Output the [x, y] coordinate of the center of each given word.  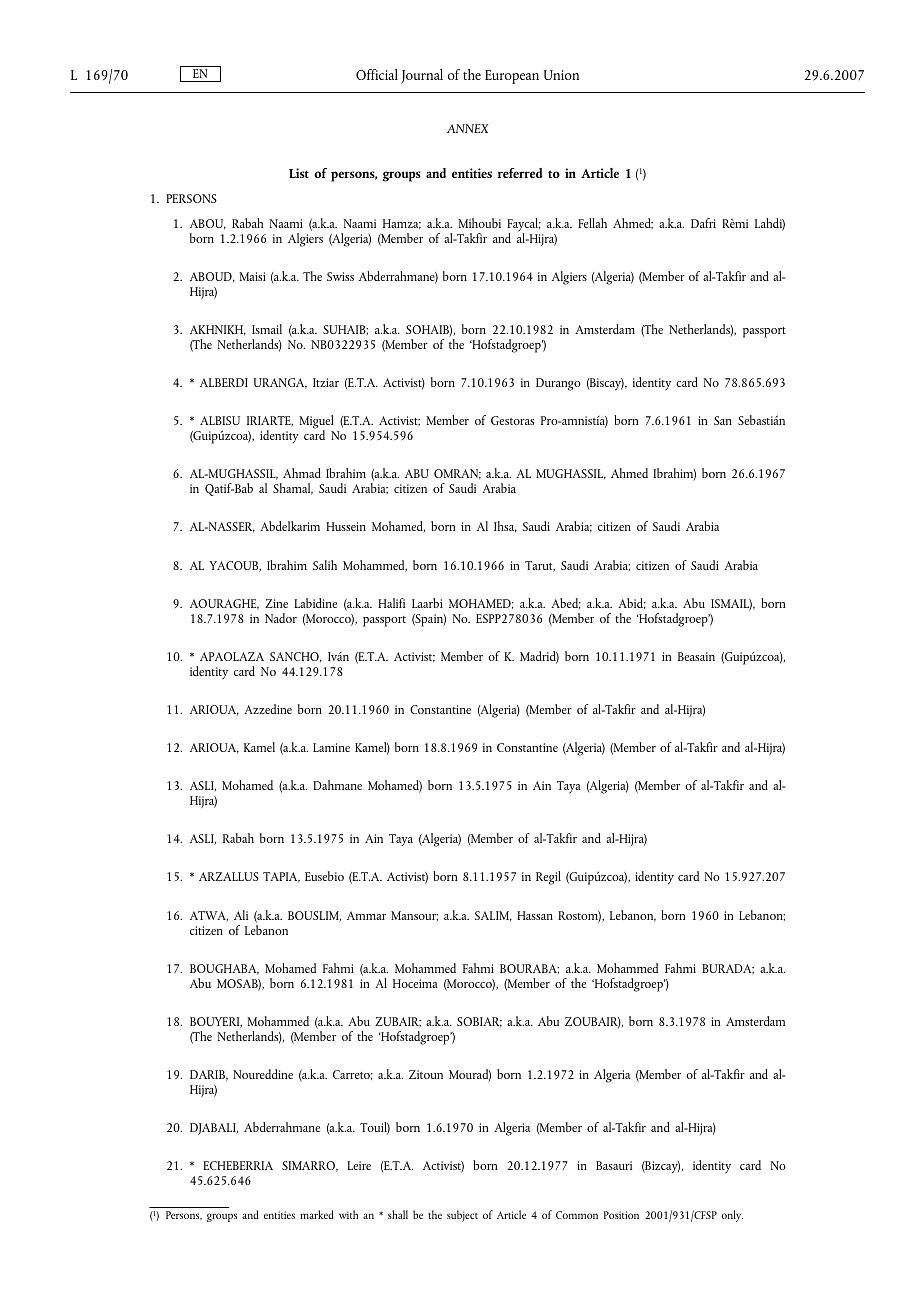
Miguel [316, 423]
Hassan [535, 915]
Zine [276, 603]
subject [462, 1216]
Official [377, 74]
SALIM [493, 916]
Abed [566, 603]
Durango [558, 384]
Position [621, 1215]
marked [317, 1214]
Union [561, 75]
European [512, 77]
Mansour [414, 916]
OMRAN [457, 474]
